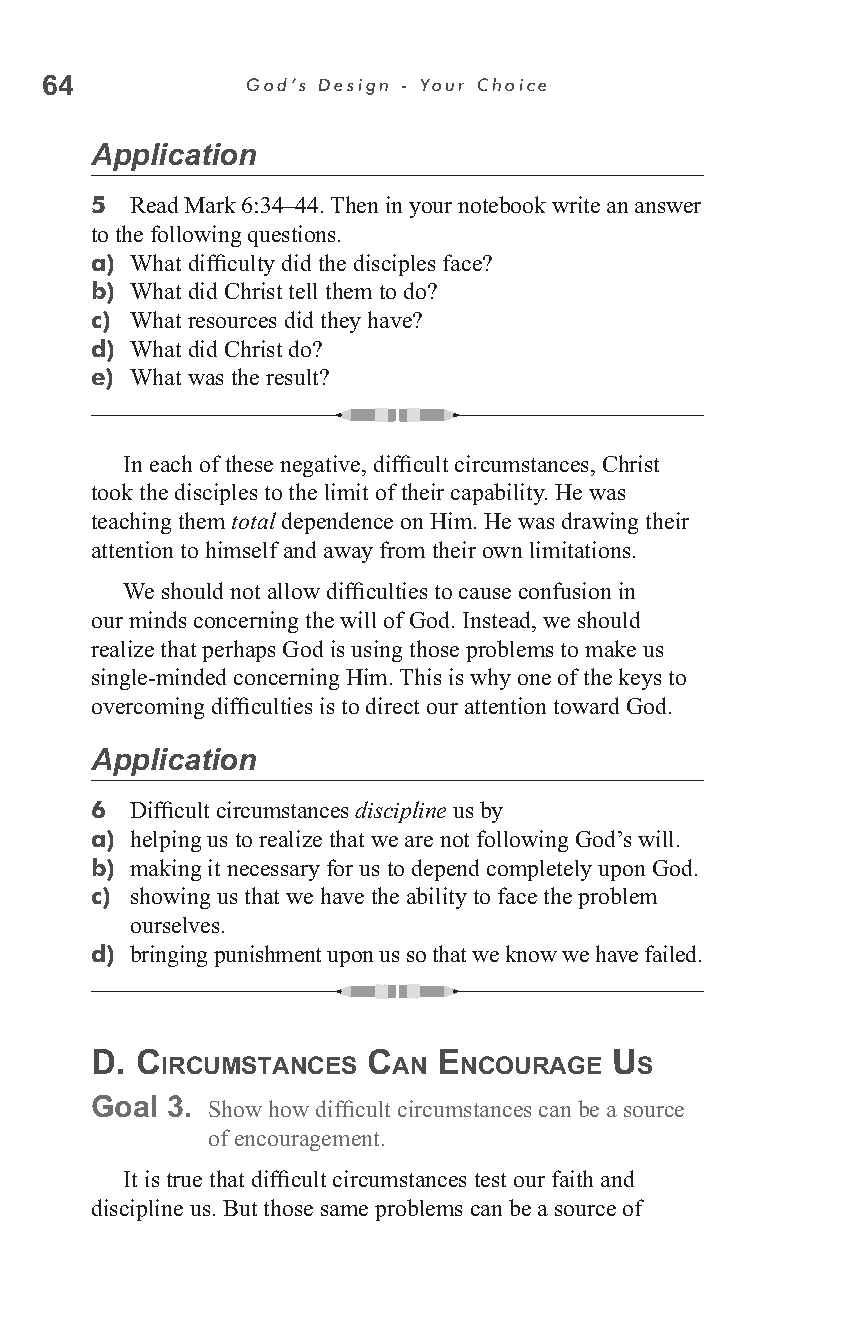  I want to click on toward, so click(586, 705).
